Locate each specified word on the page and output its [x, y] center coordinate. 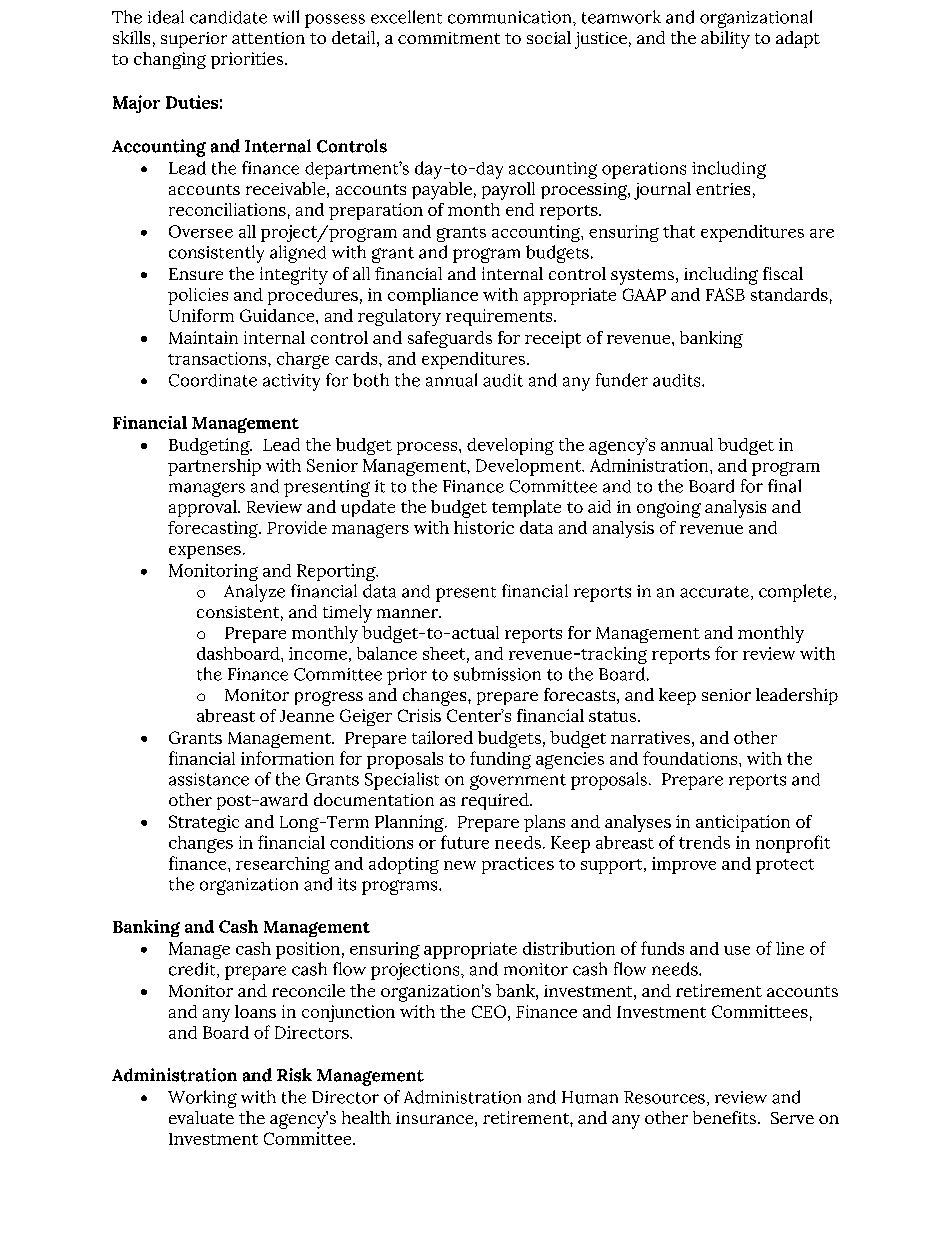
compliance [433, 296]
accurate [714, 592]
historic [484, 527]
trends [704, 842]
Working [202, 1099]
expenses [205, 552]
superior [194, 40]
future [465, 842]
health [366, 1117]
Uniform [201, 315]
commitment [449, 38]
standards [789, 294]
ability [725, 40]
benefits [724, 1117]
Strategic [204, 823]
